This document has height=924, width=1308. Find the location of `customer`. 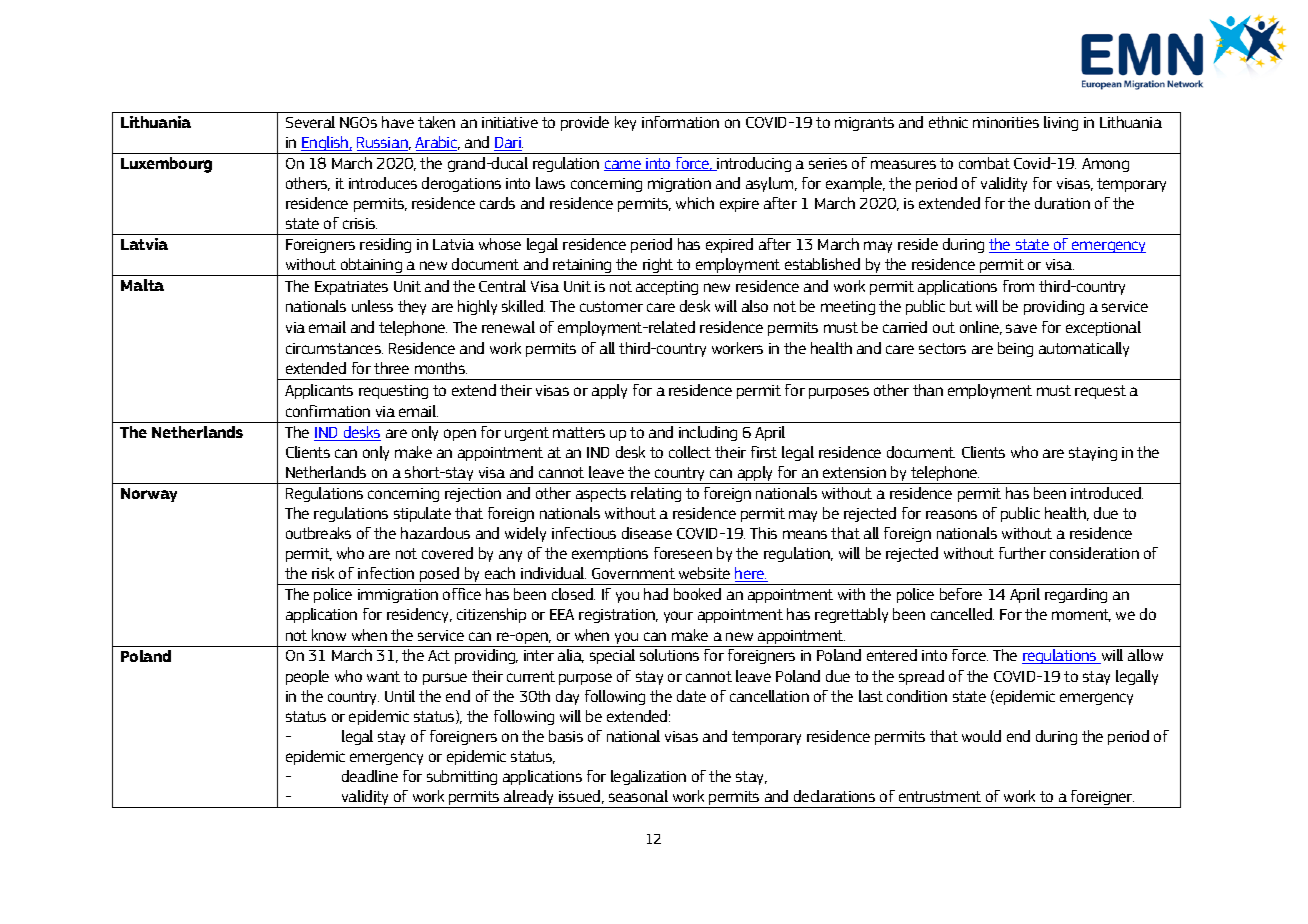

customer is located at coordinates (611, 306).
